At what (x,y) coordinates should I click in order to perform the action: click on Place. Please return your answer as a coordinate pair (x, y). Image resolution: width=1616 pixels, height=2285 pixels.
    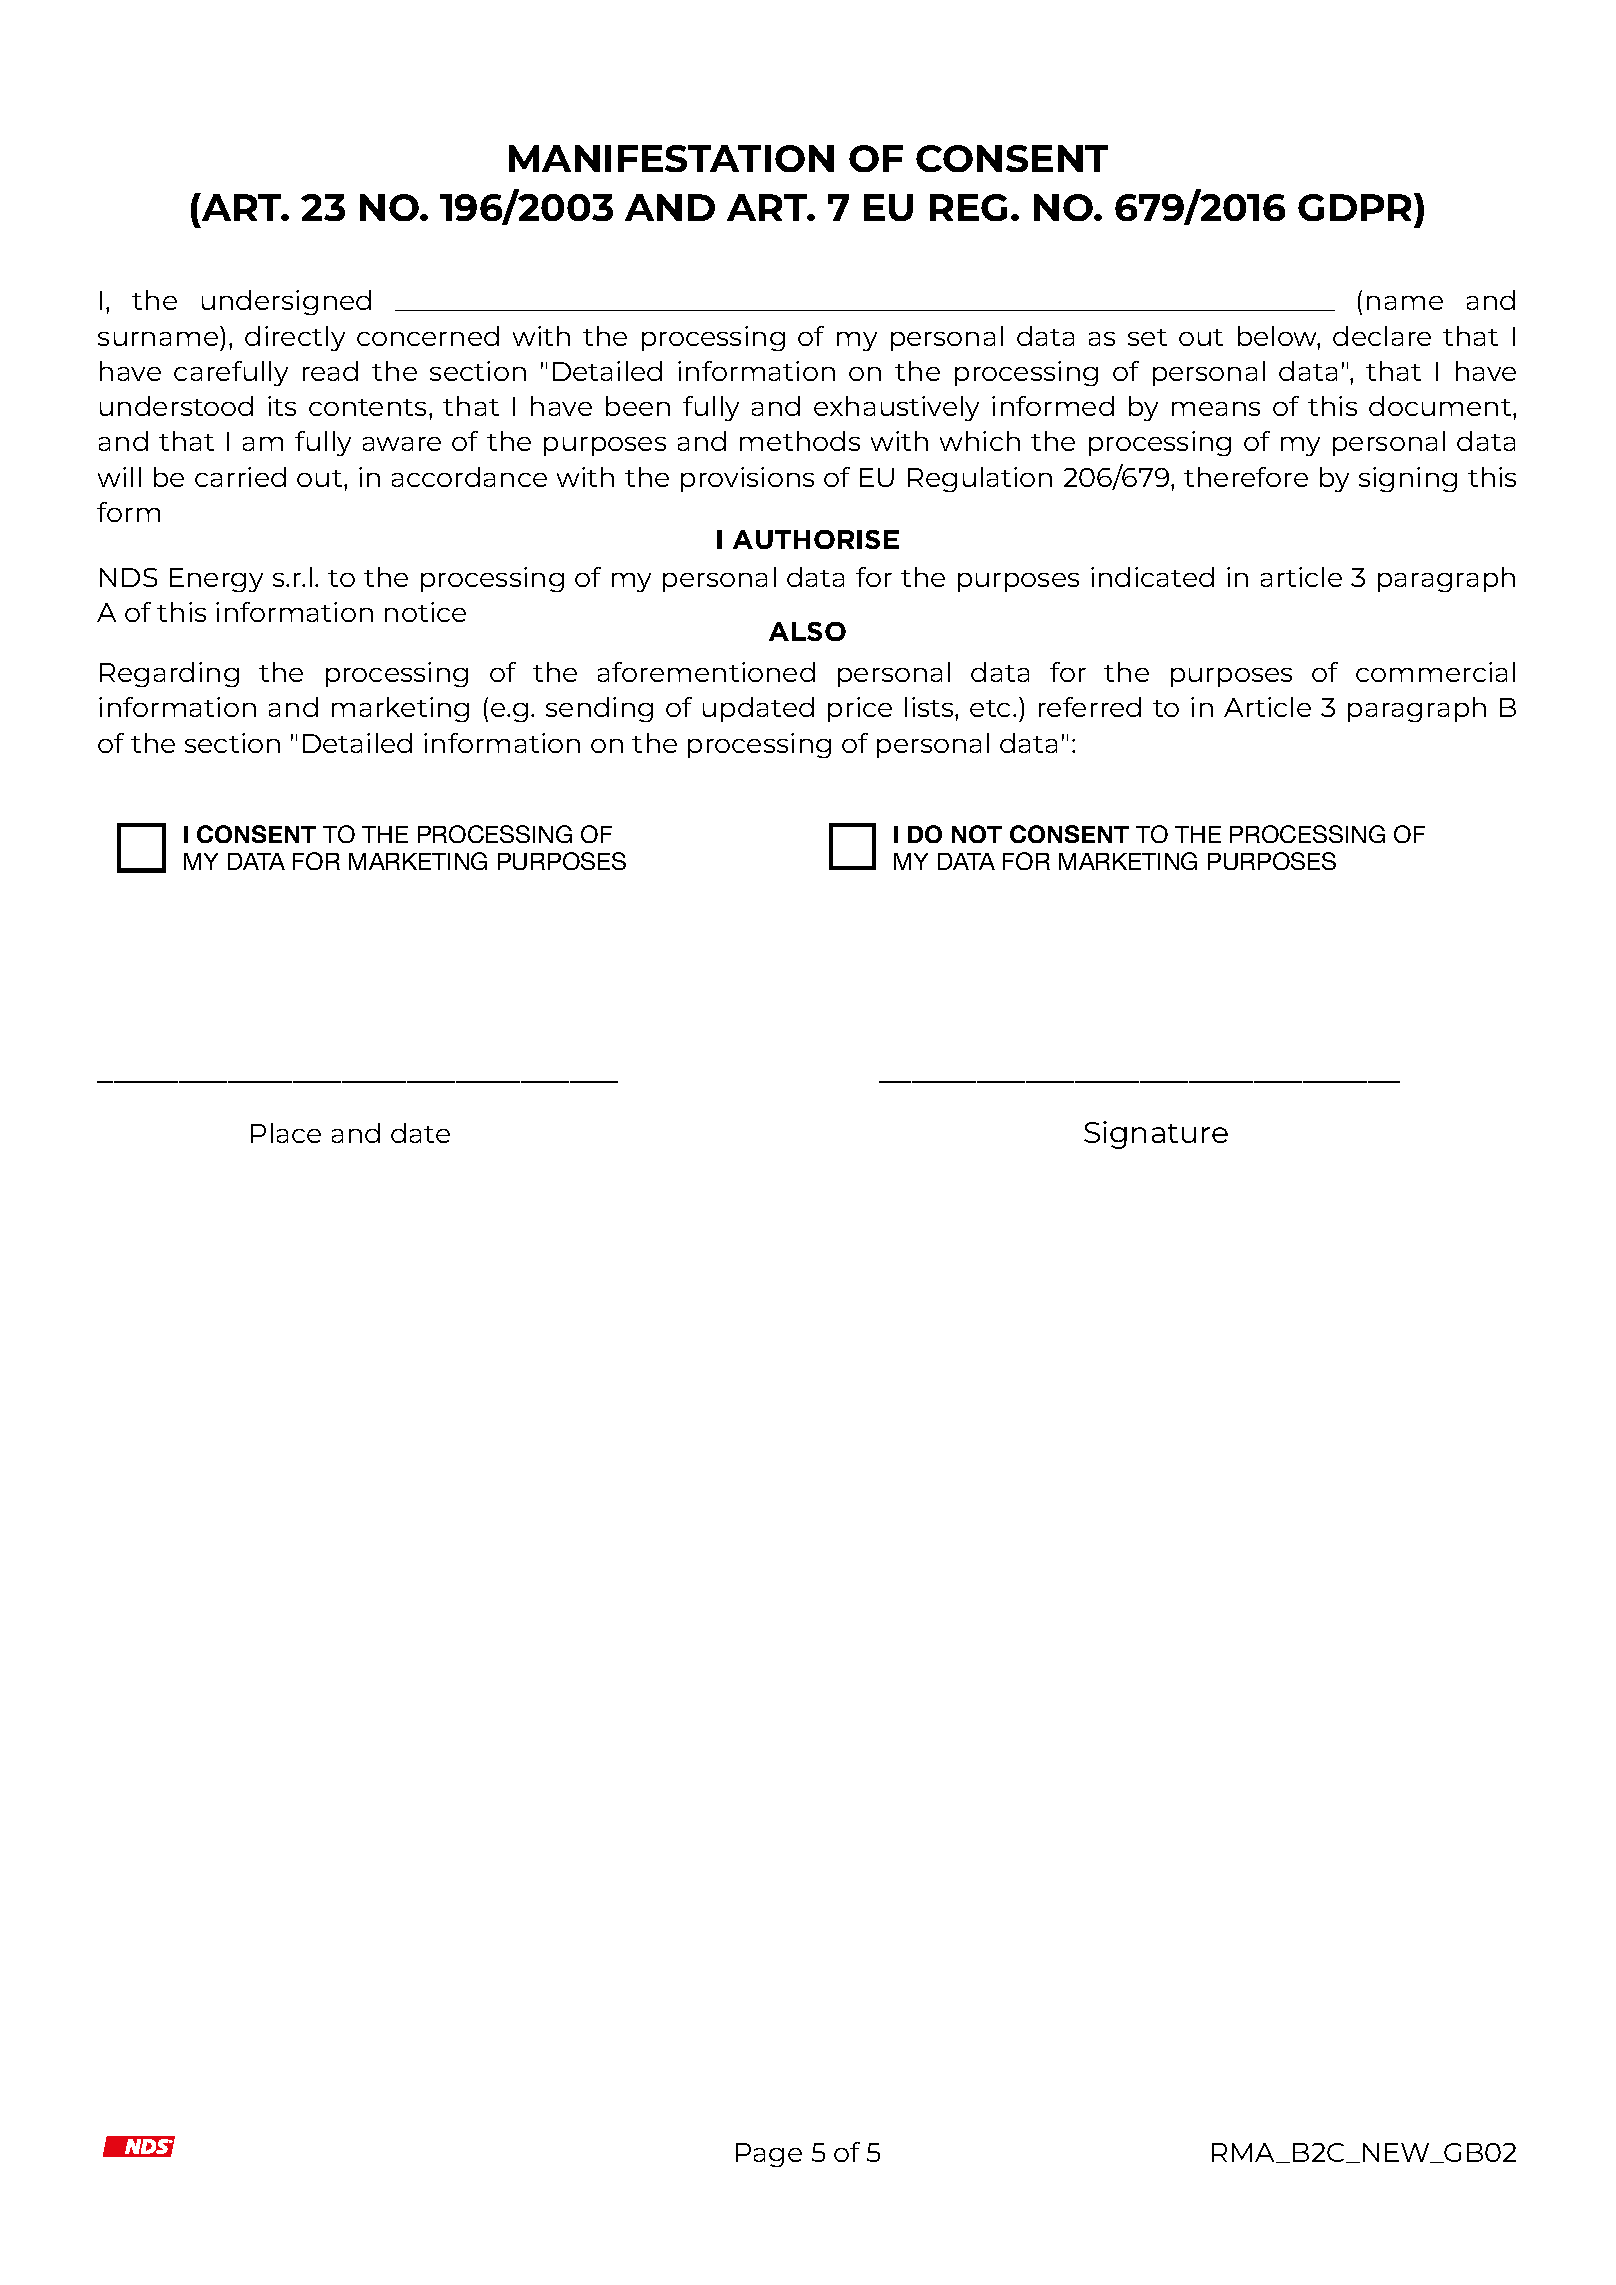
    Looking at the image, I should click on (286, 1133).
